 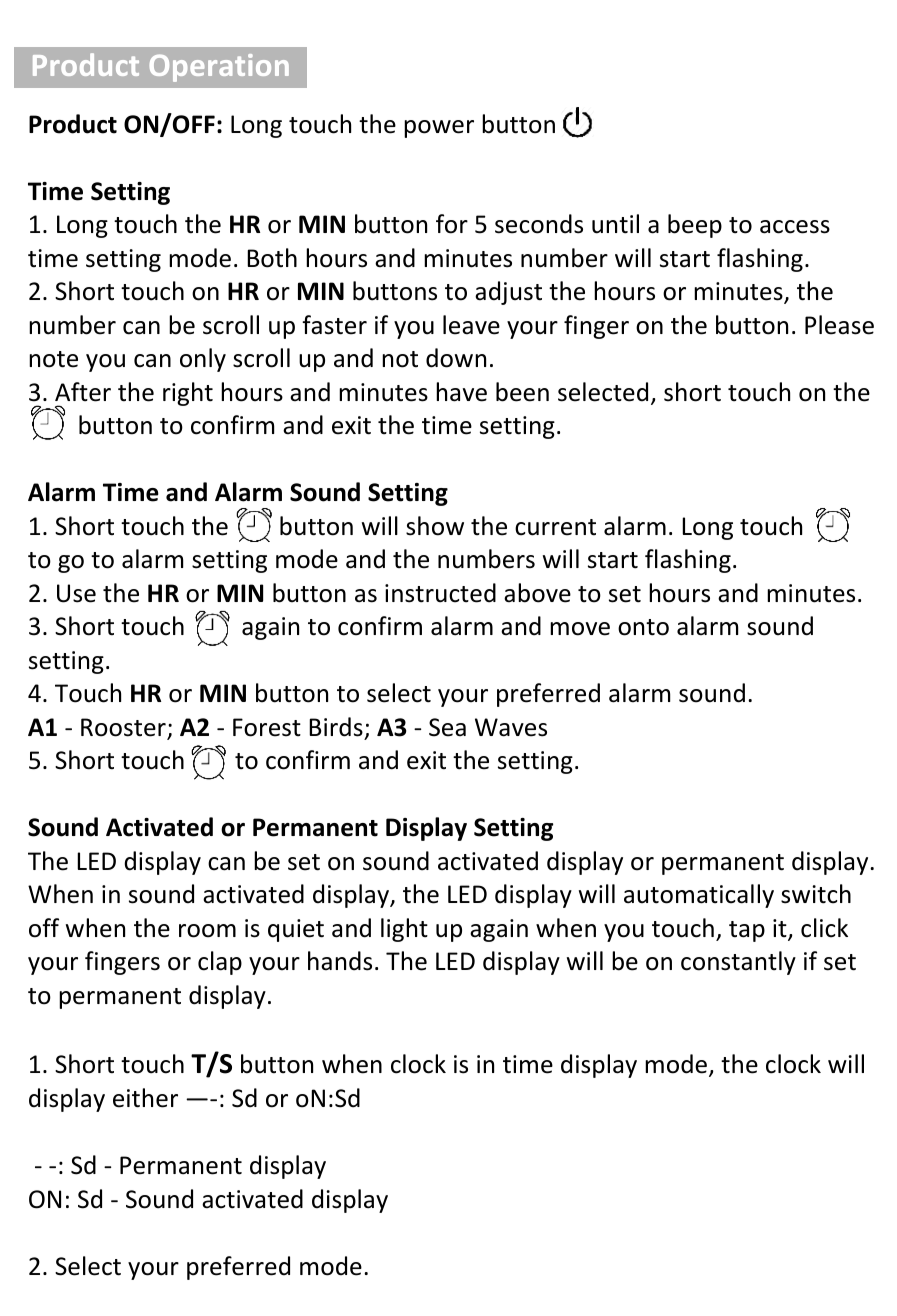 What do you see at coordinates (188, 394) in the image?
I see `right` at bounding box center [188, 394].
